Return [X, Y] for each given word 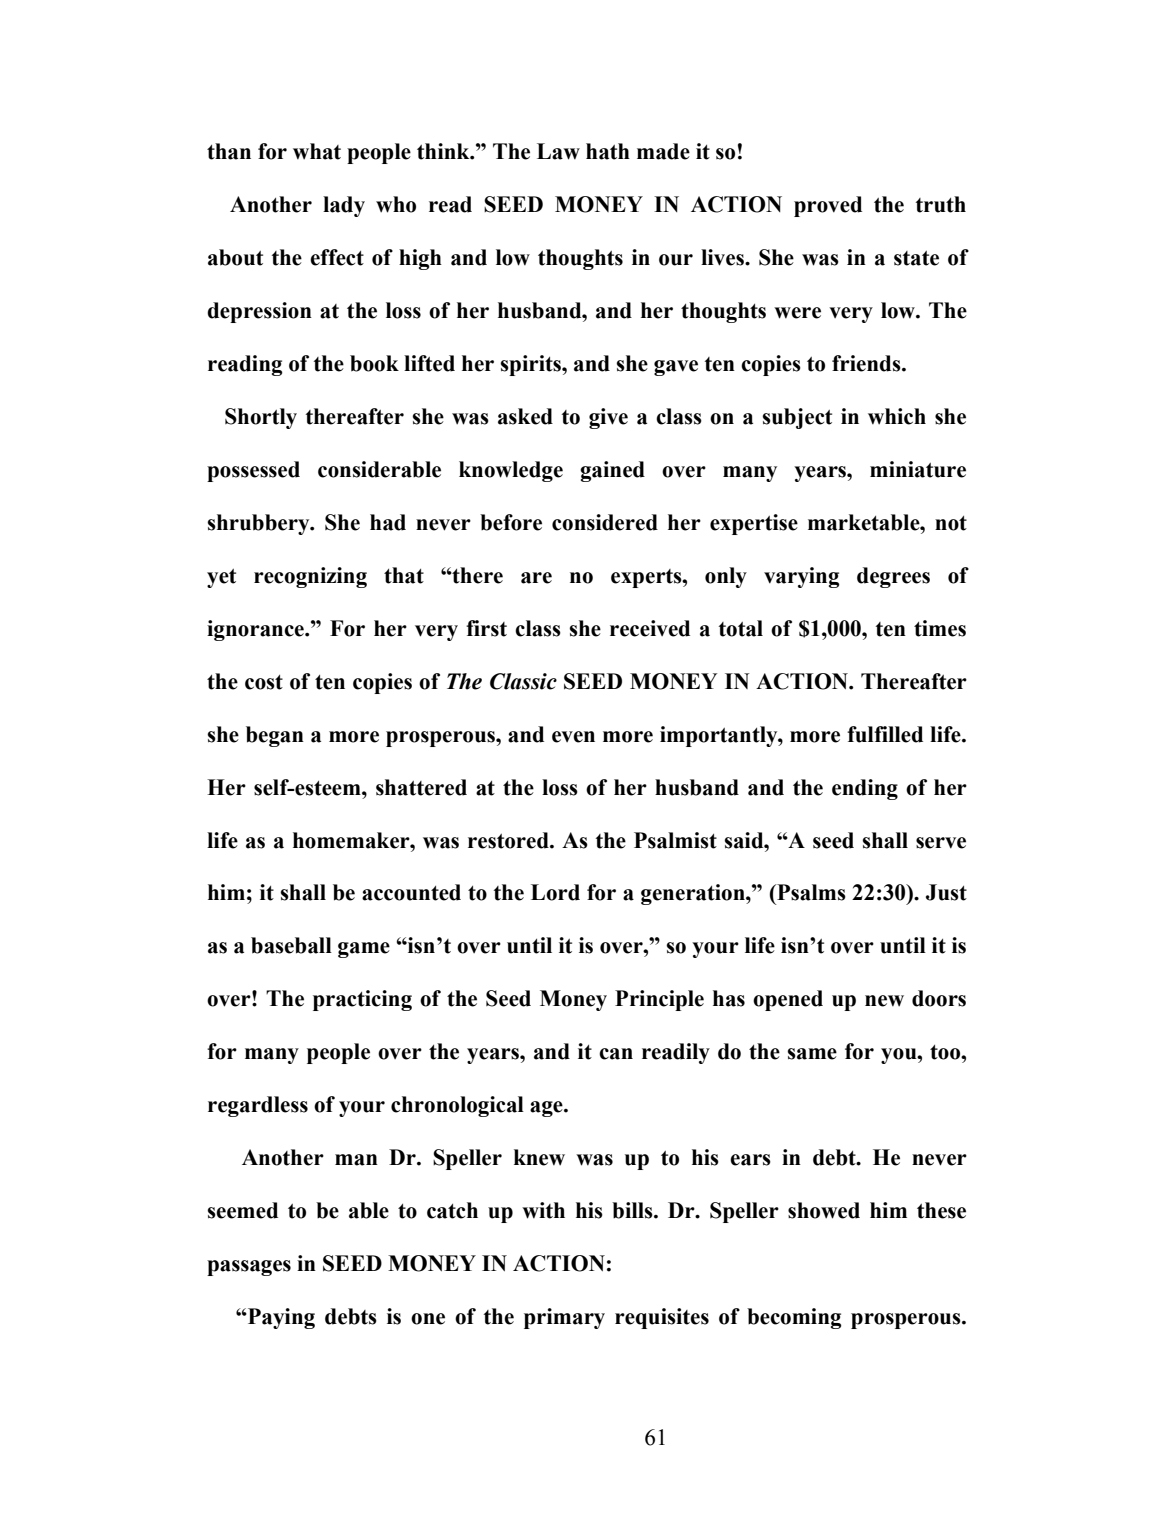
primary [564, 1318]
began [275, 736]
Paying [280, 1318]
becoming [794, 1318]
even [573, 737]
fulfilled [885, 734]
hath [608, 151]
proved [828, 206]
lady [344, 206]
